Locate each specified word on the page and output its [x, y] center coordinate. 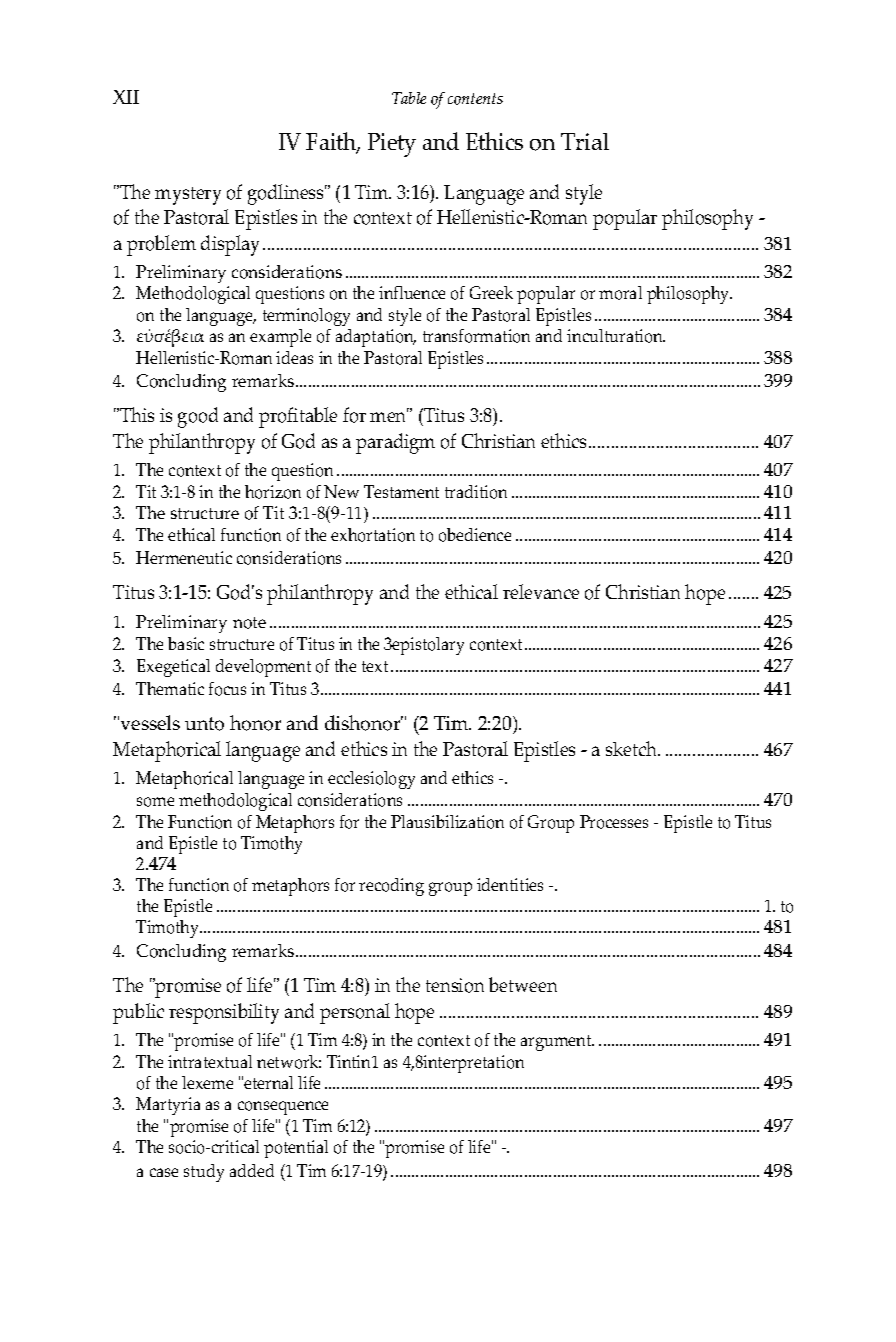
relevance [541, 591]
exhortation [373, 535]
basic [186, 643]
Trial [585, 141]
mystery [188, 196]
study [204, 1173]
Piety [392, 145]
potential [296, 1149]
